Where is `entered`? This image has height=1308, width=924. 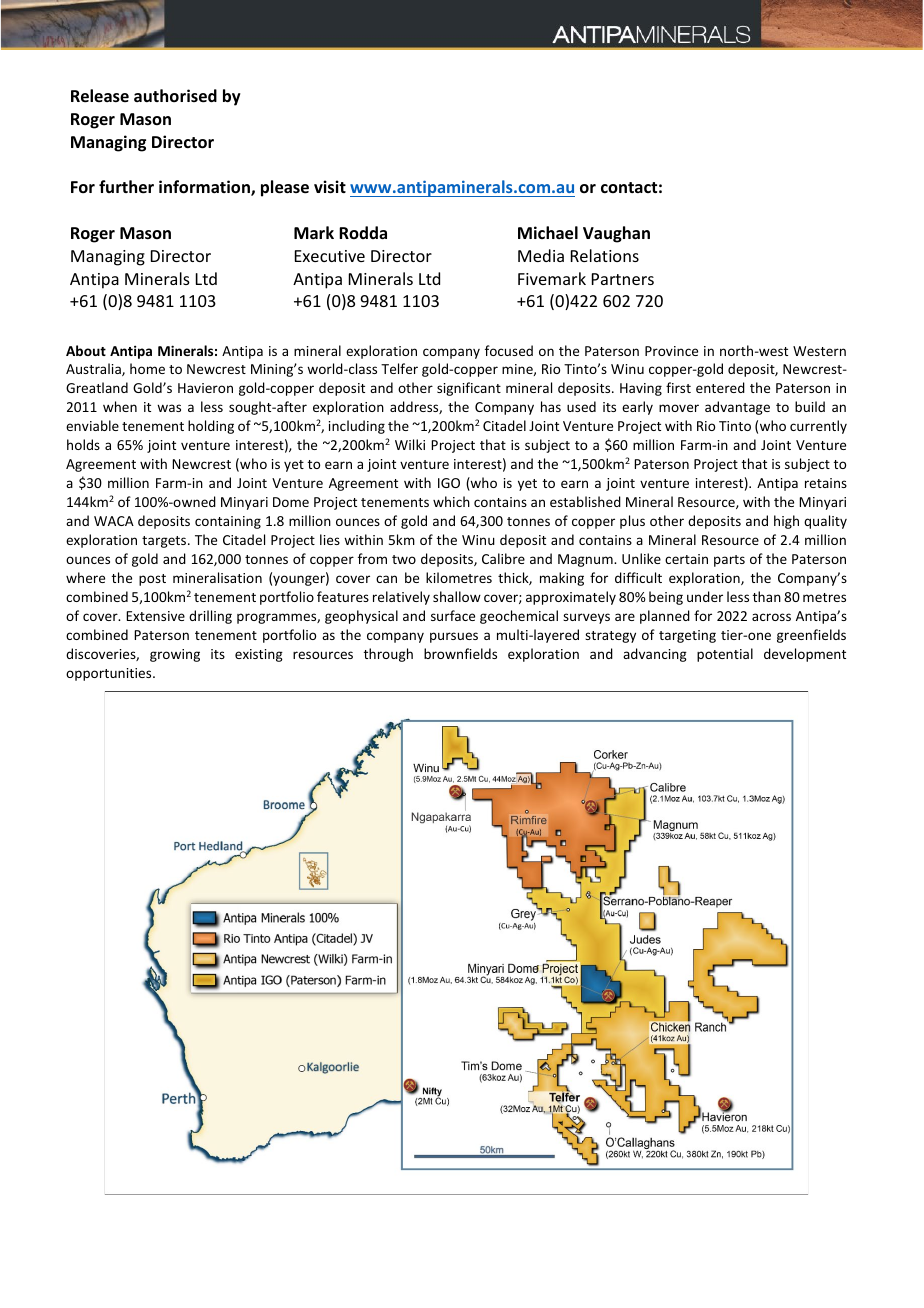 entered is located at coordinates (720, 387).
